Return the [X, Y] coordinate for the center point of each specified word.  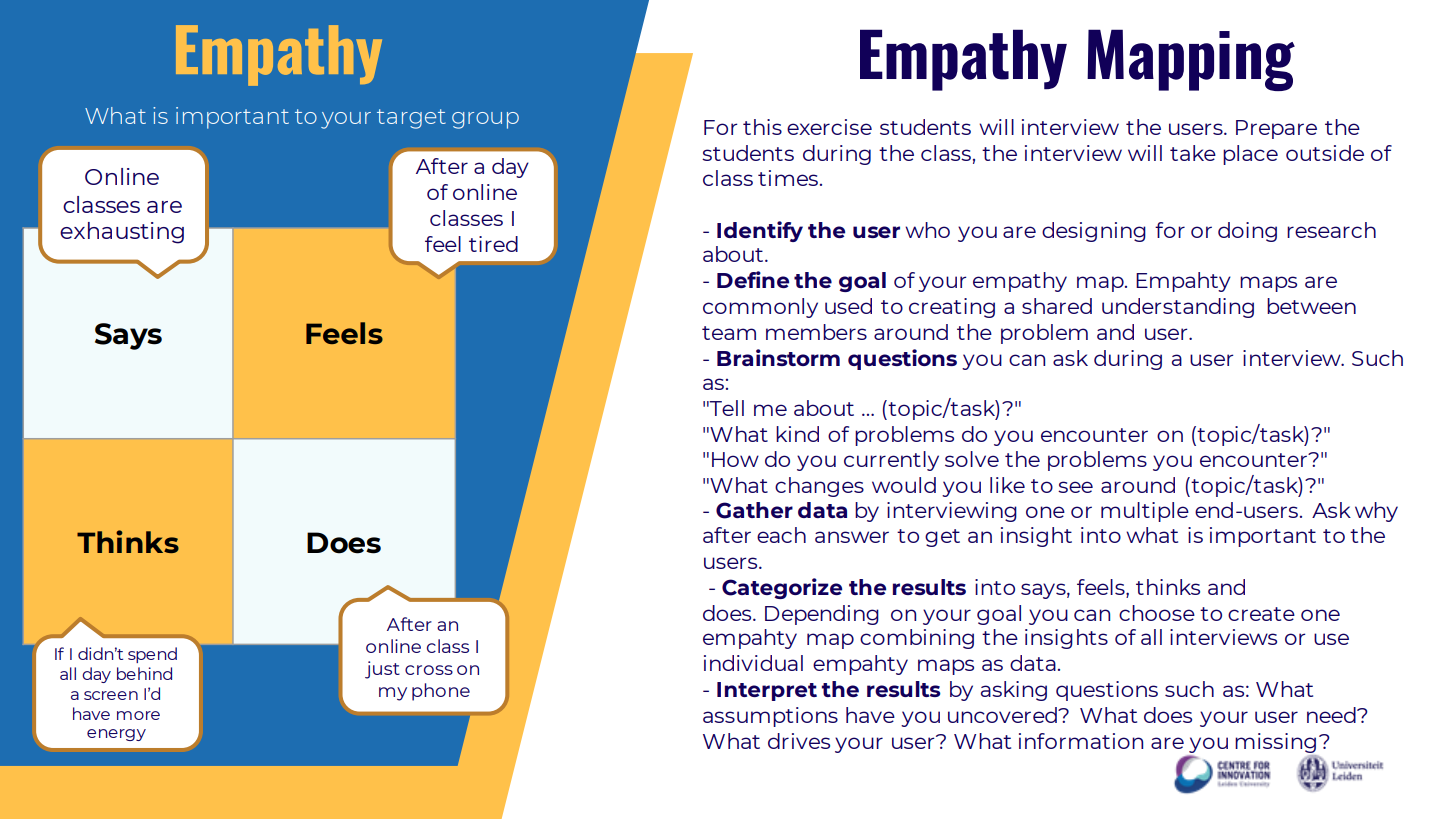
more [138, 715]
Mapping [1191, 60]
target [411, 119]
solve [972, 459]
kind [797, 434]
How [735, 459]
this [762, 127]
